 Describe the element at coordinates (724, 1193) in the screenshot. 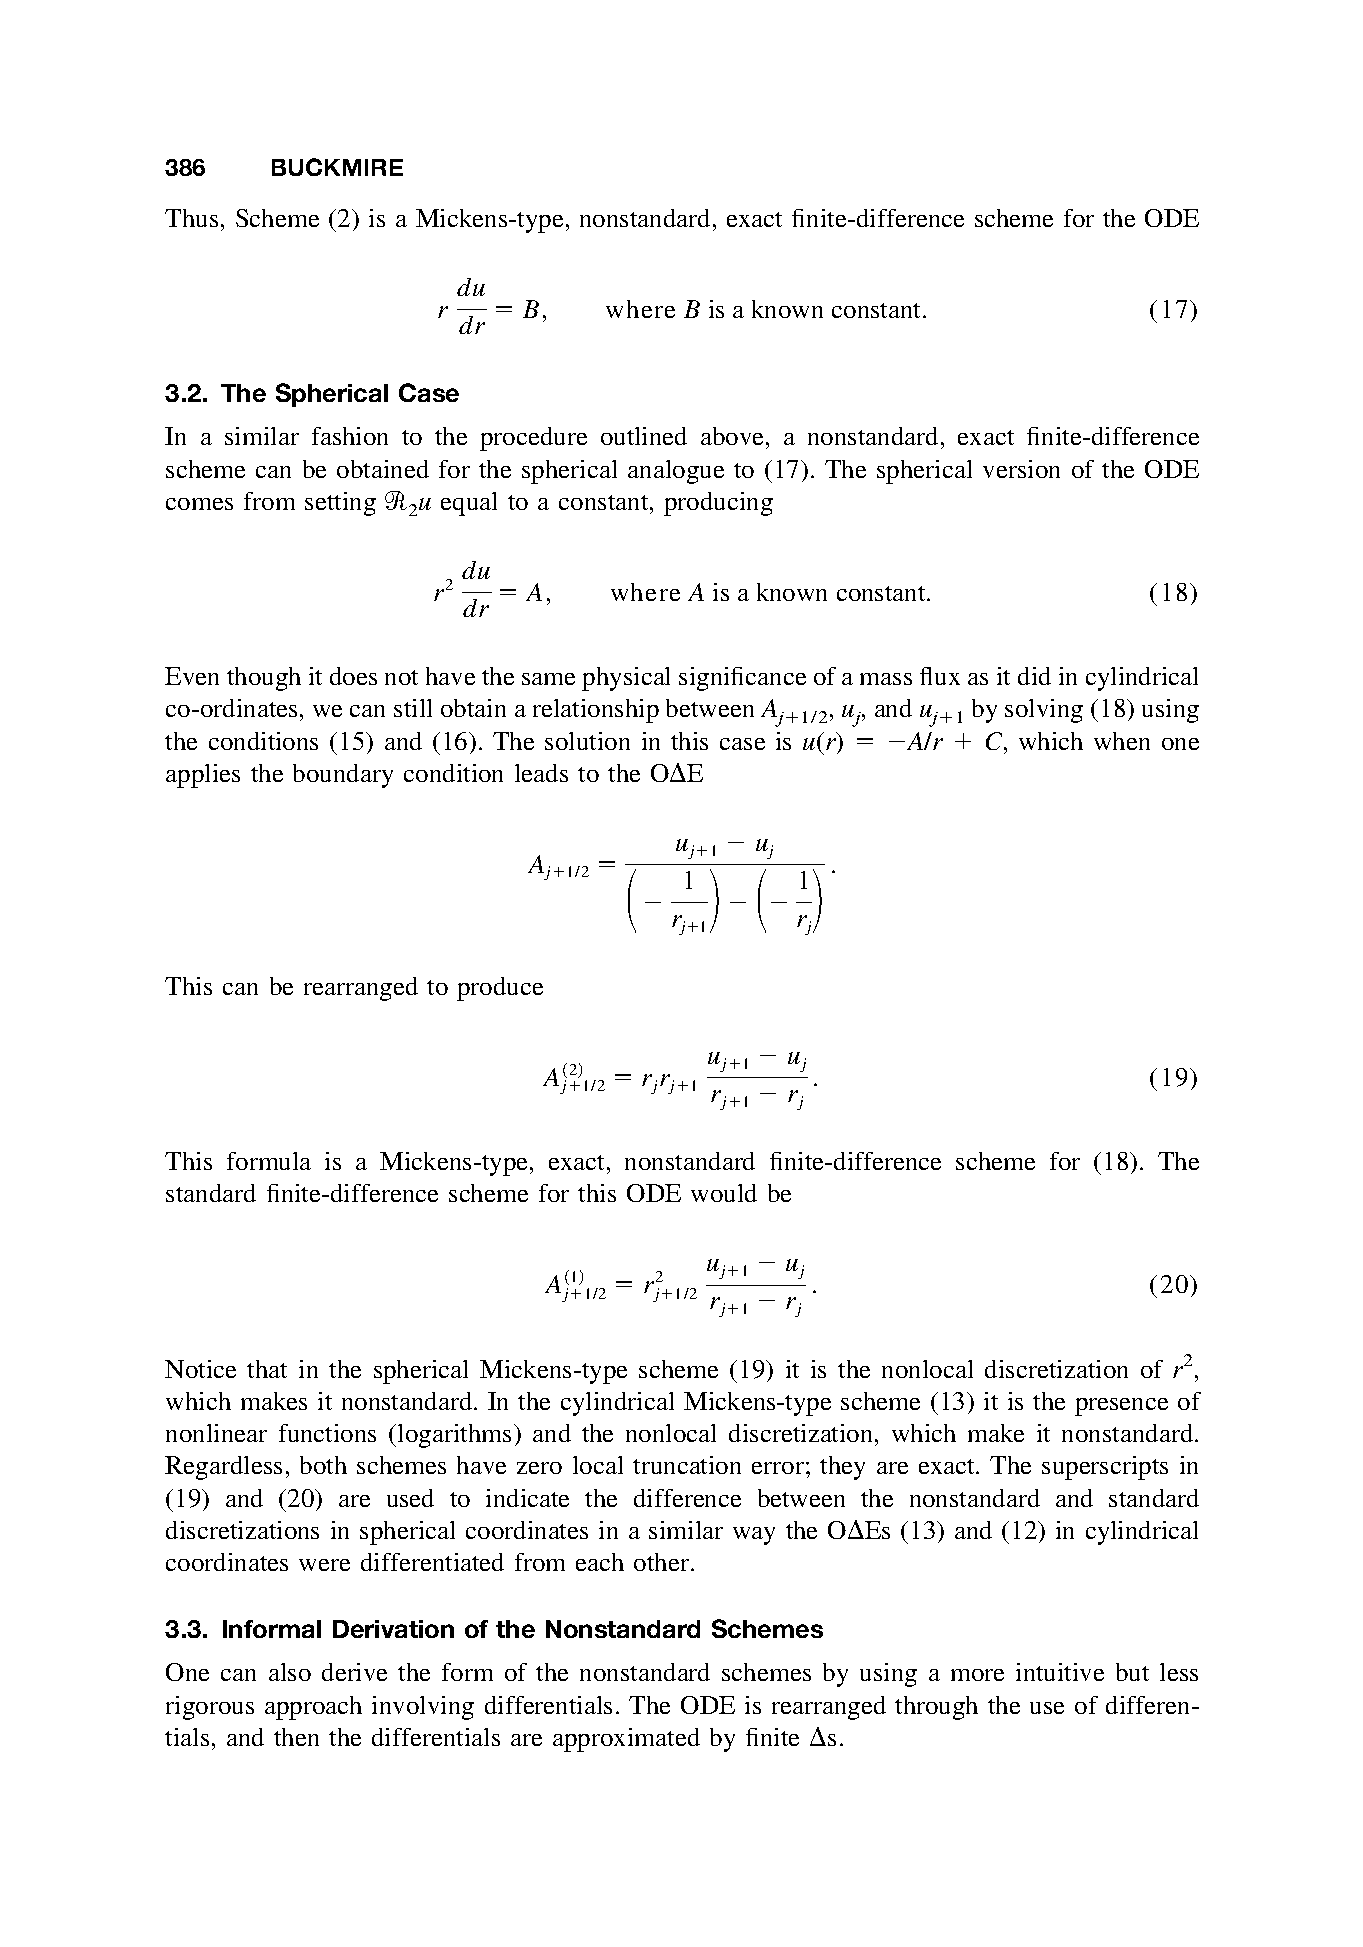

I see `would` at that location.
